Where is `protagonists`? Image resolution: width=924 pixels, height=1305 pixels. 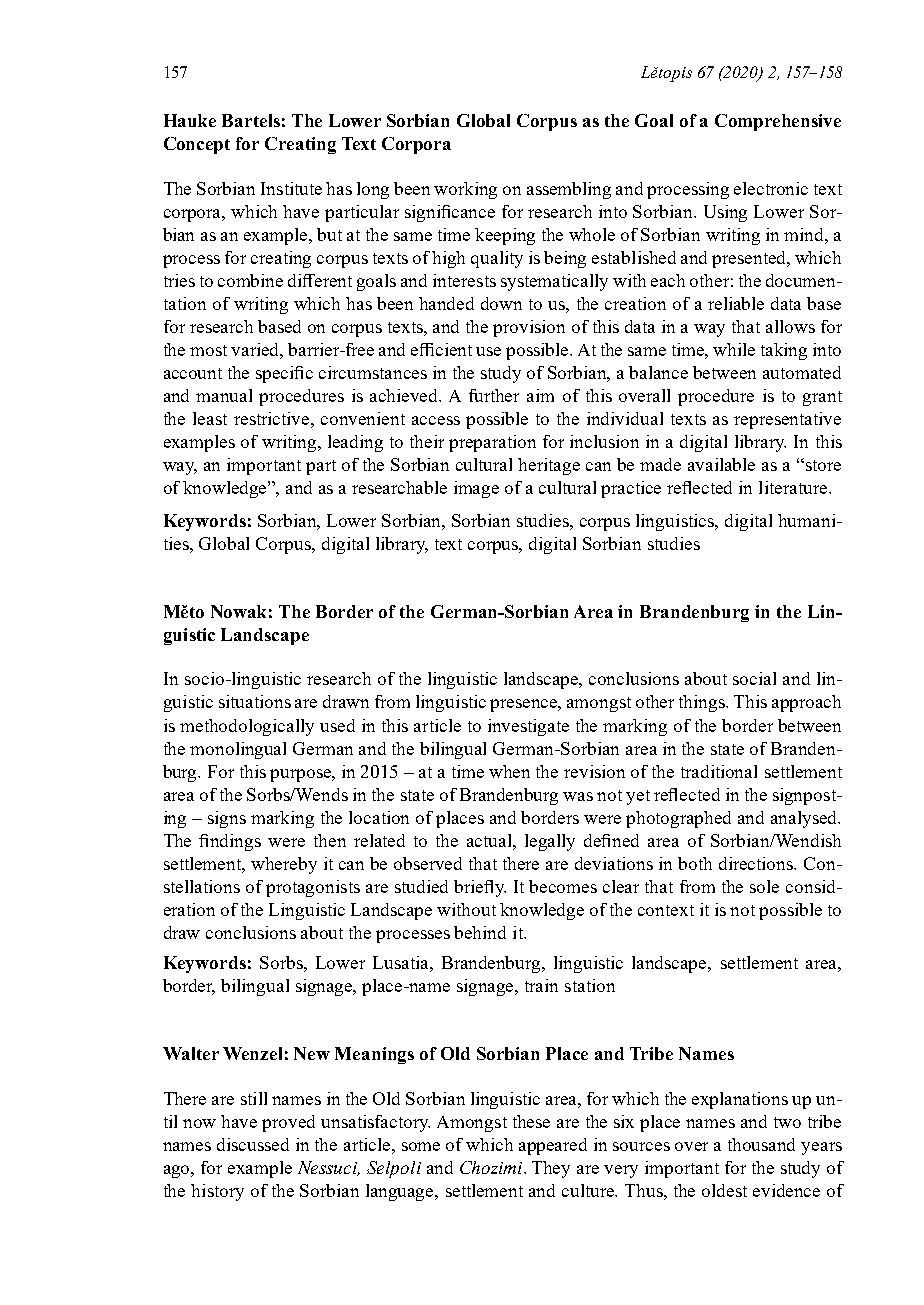
protagonists is located at coordinates (313, 888).
